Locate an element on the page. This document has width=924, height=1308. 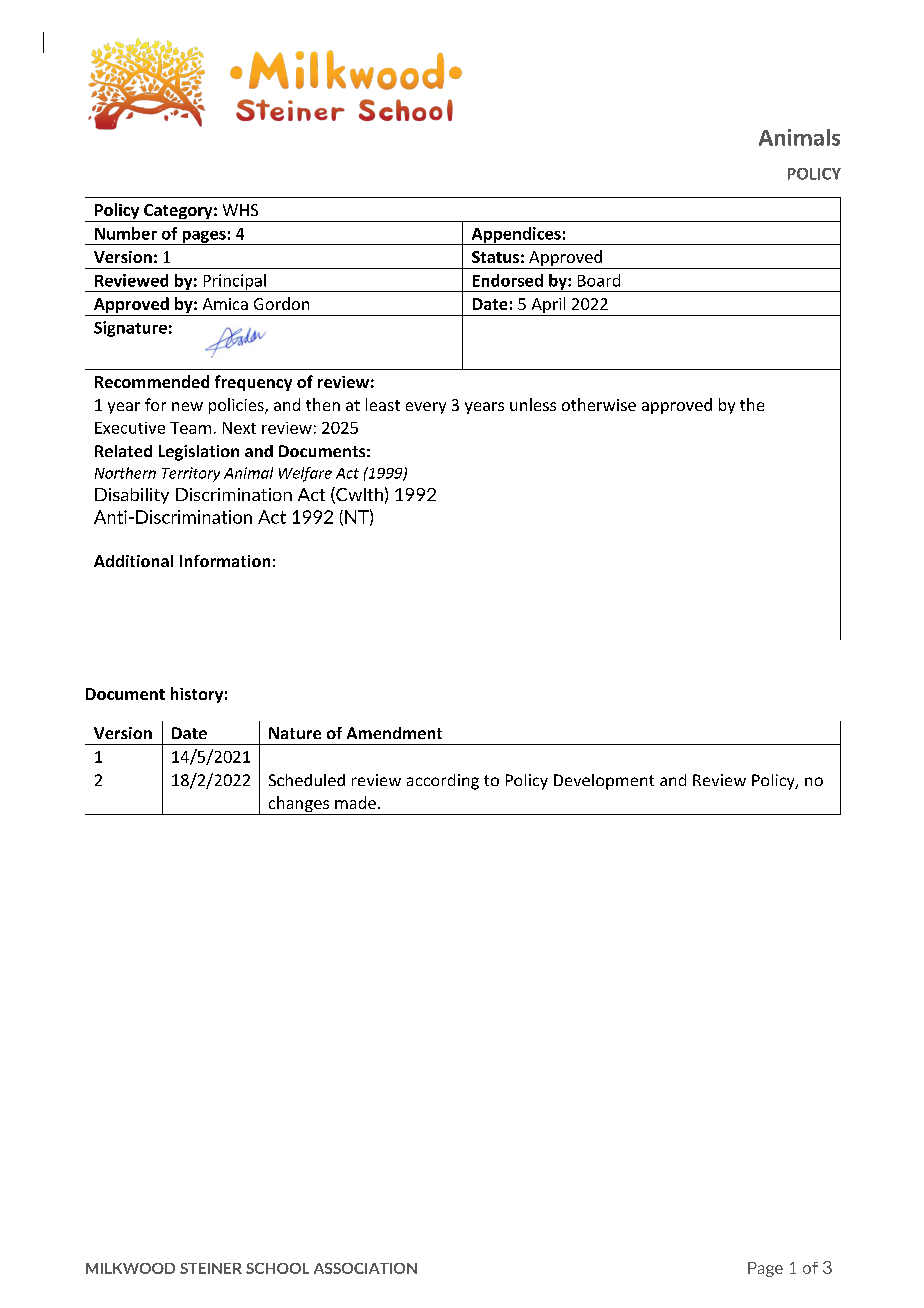
made is located at coordinates (355, 802).
